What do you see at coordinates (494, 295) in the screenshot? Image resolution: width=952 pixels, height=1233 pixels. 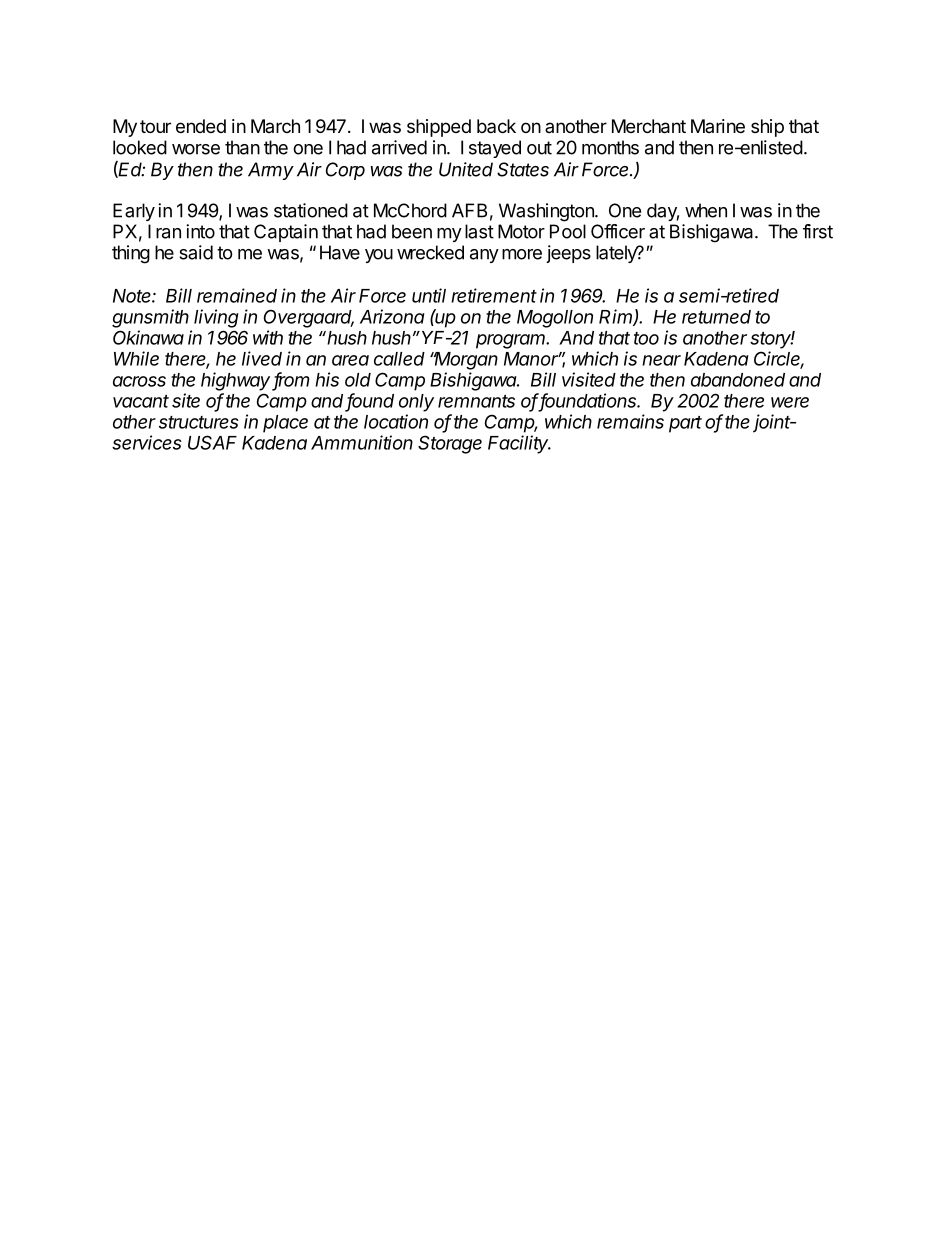 I see `retirement` at bounding box center [494, 295].
